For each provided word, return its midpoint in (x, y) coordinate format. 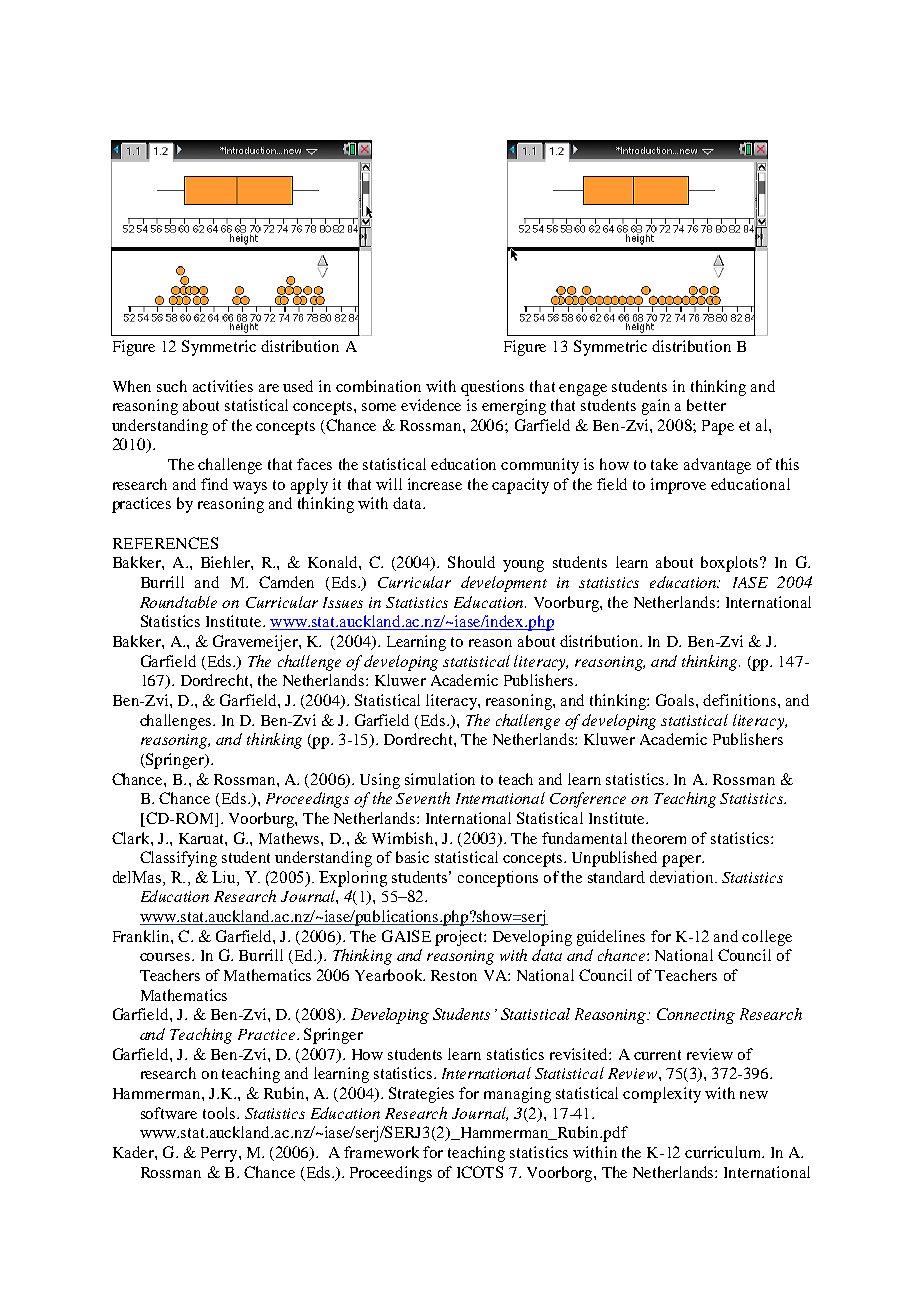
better (706, 405)
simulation (440, 779)
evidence (431, 405)
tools (220, 1113)
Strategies (421, 1095)
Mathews (290, 838)
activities (223, 386)
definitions (741, 700)
